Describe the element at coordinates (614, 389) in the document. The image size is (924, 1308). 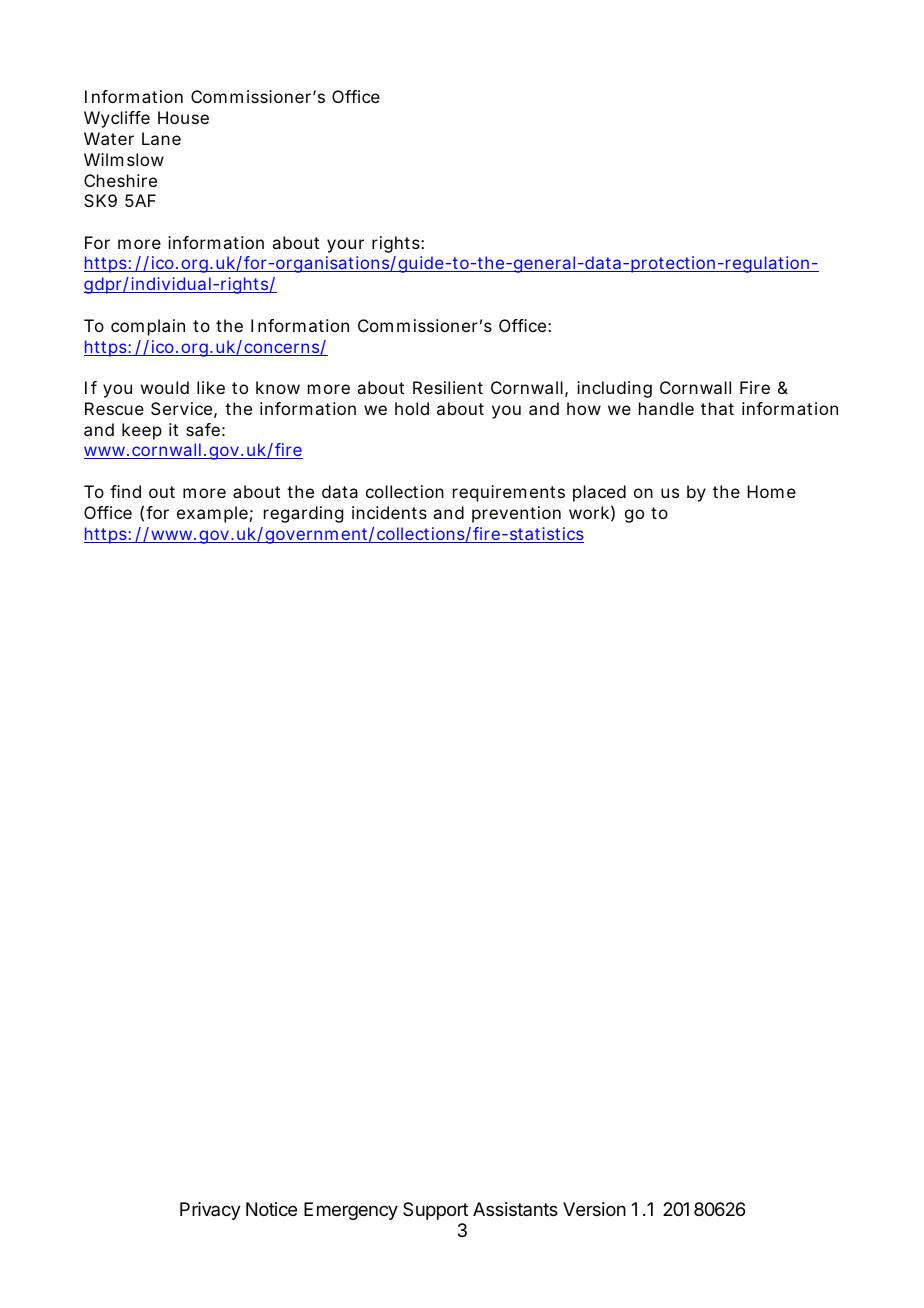
I see `including` at that location.
